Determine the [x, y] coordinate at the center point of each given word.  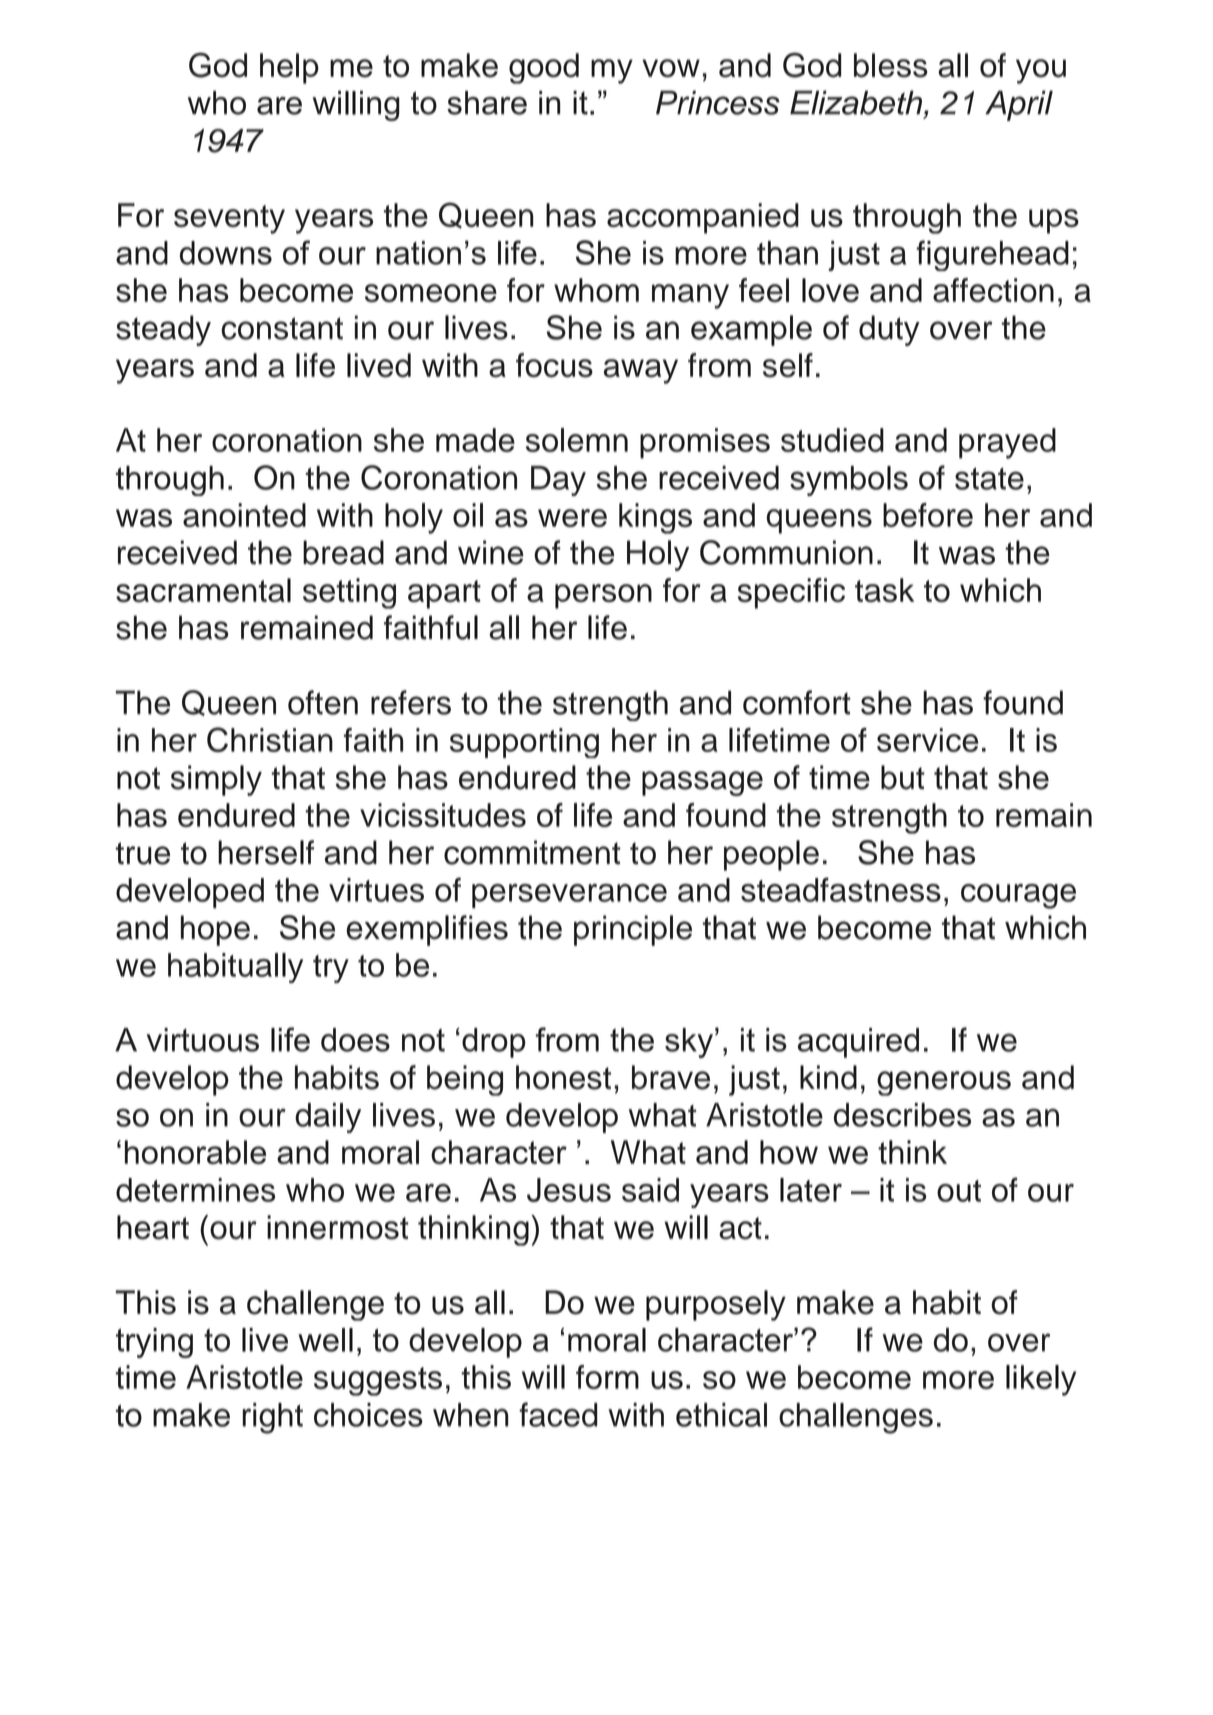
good [544, 68]
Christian [270, 739]
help [289, 68]
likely [1041, 1380]
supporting [524, 743]
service [927, 740]
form [607, 1377]
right [272, 1418]
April [1019, 105]
